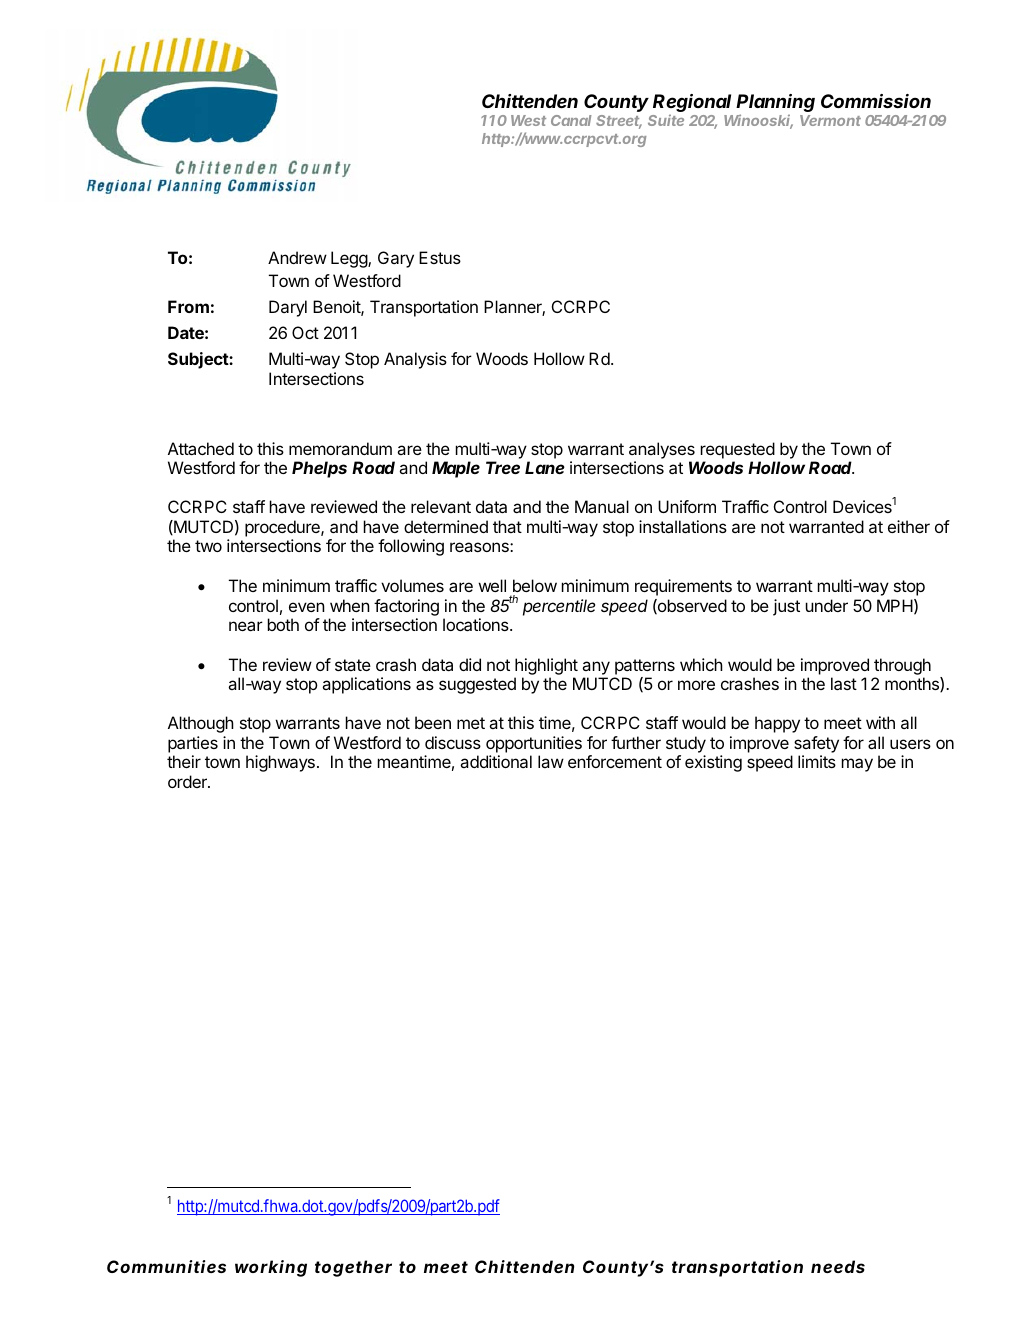 This page has height=1338, width=1034. I want to click on working, so click(271, 1268).
